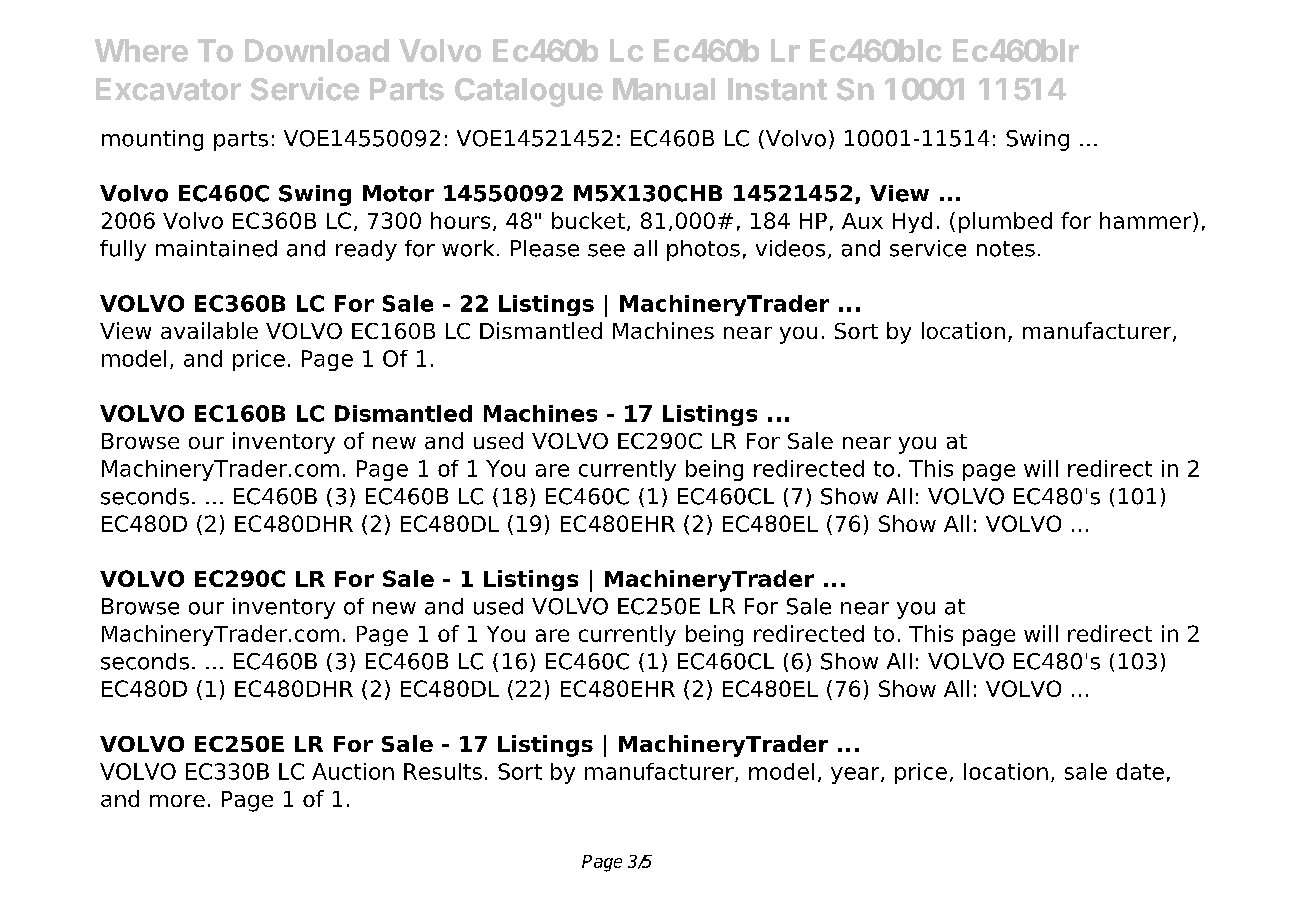 The height and width of the image is (924, 1311). I want to click on maintained, so click(216, 248).
